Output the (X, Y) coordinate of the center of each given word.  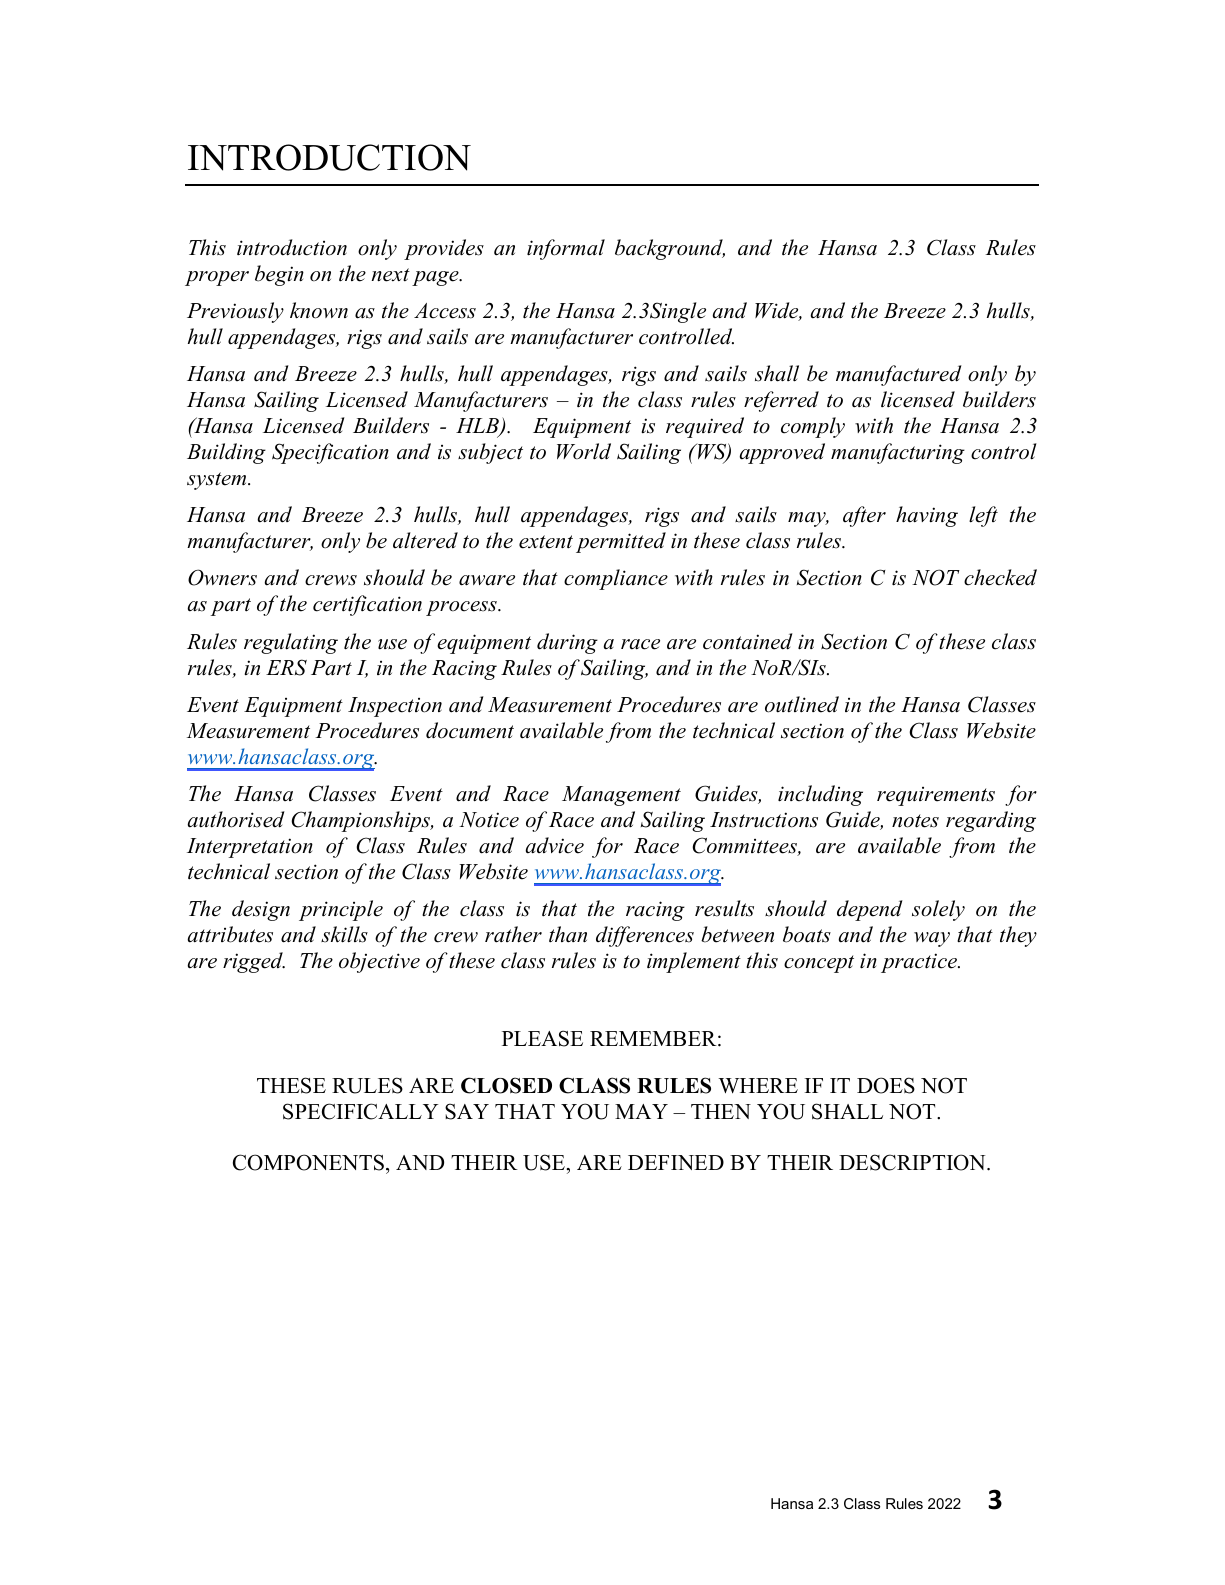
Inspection (395, 707)
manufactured (899, 375)
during (567, 643)
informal (566, 249)
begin (279, 275)
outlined (802, 704)
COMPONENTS (308, 1162)
